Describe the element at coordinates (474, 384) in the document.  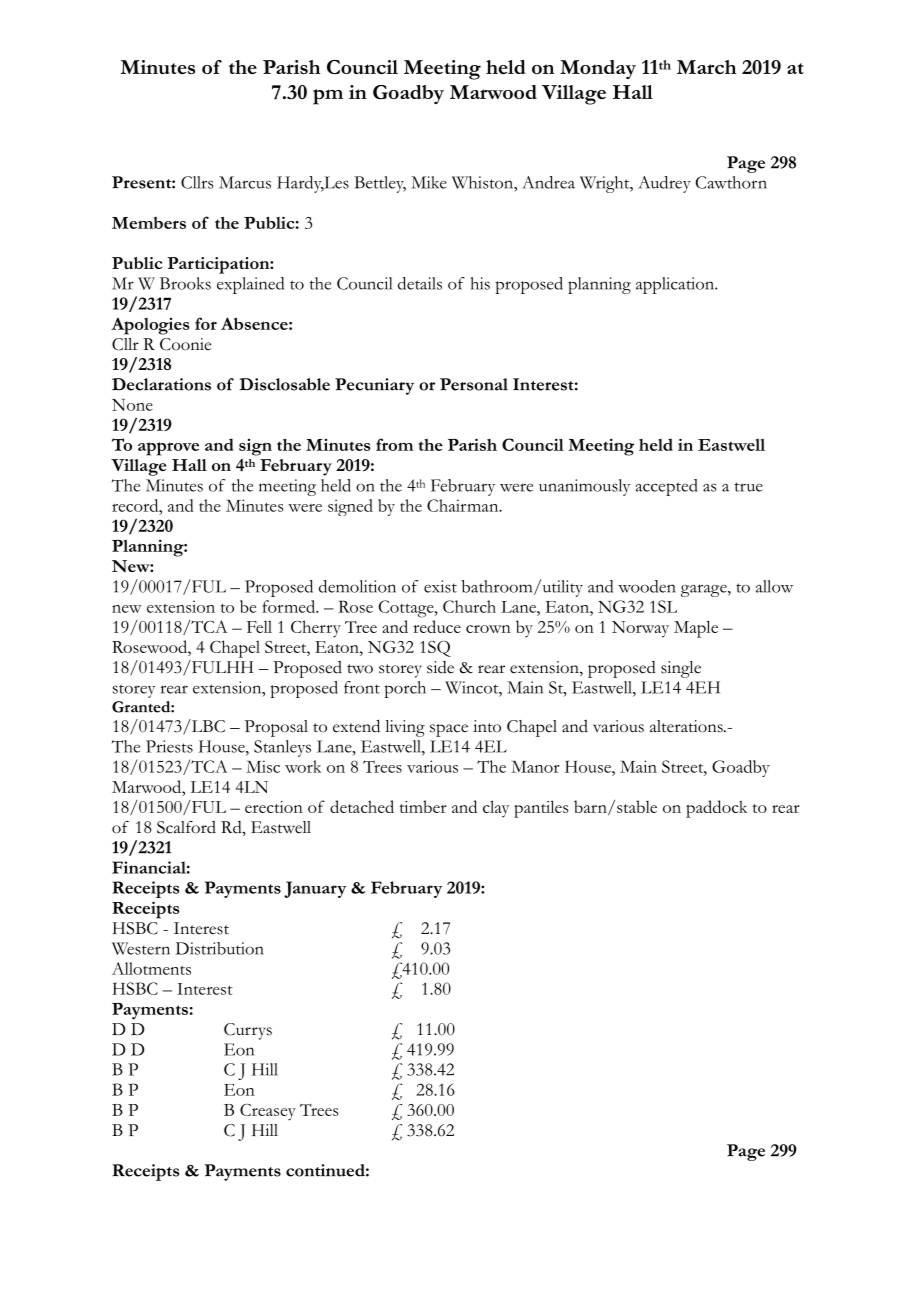
I see `Personal` at that location.
